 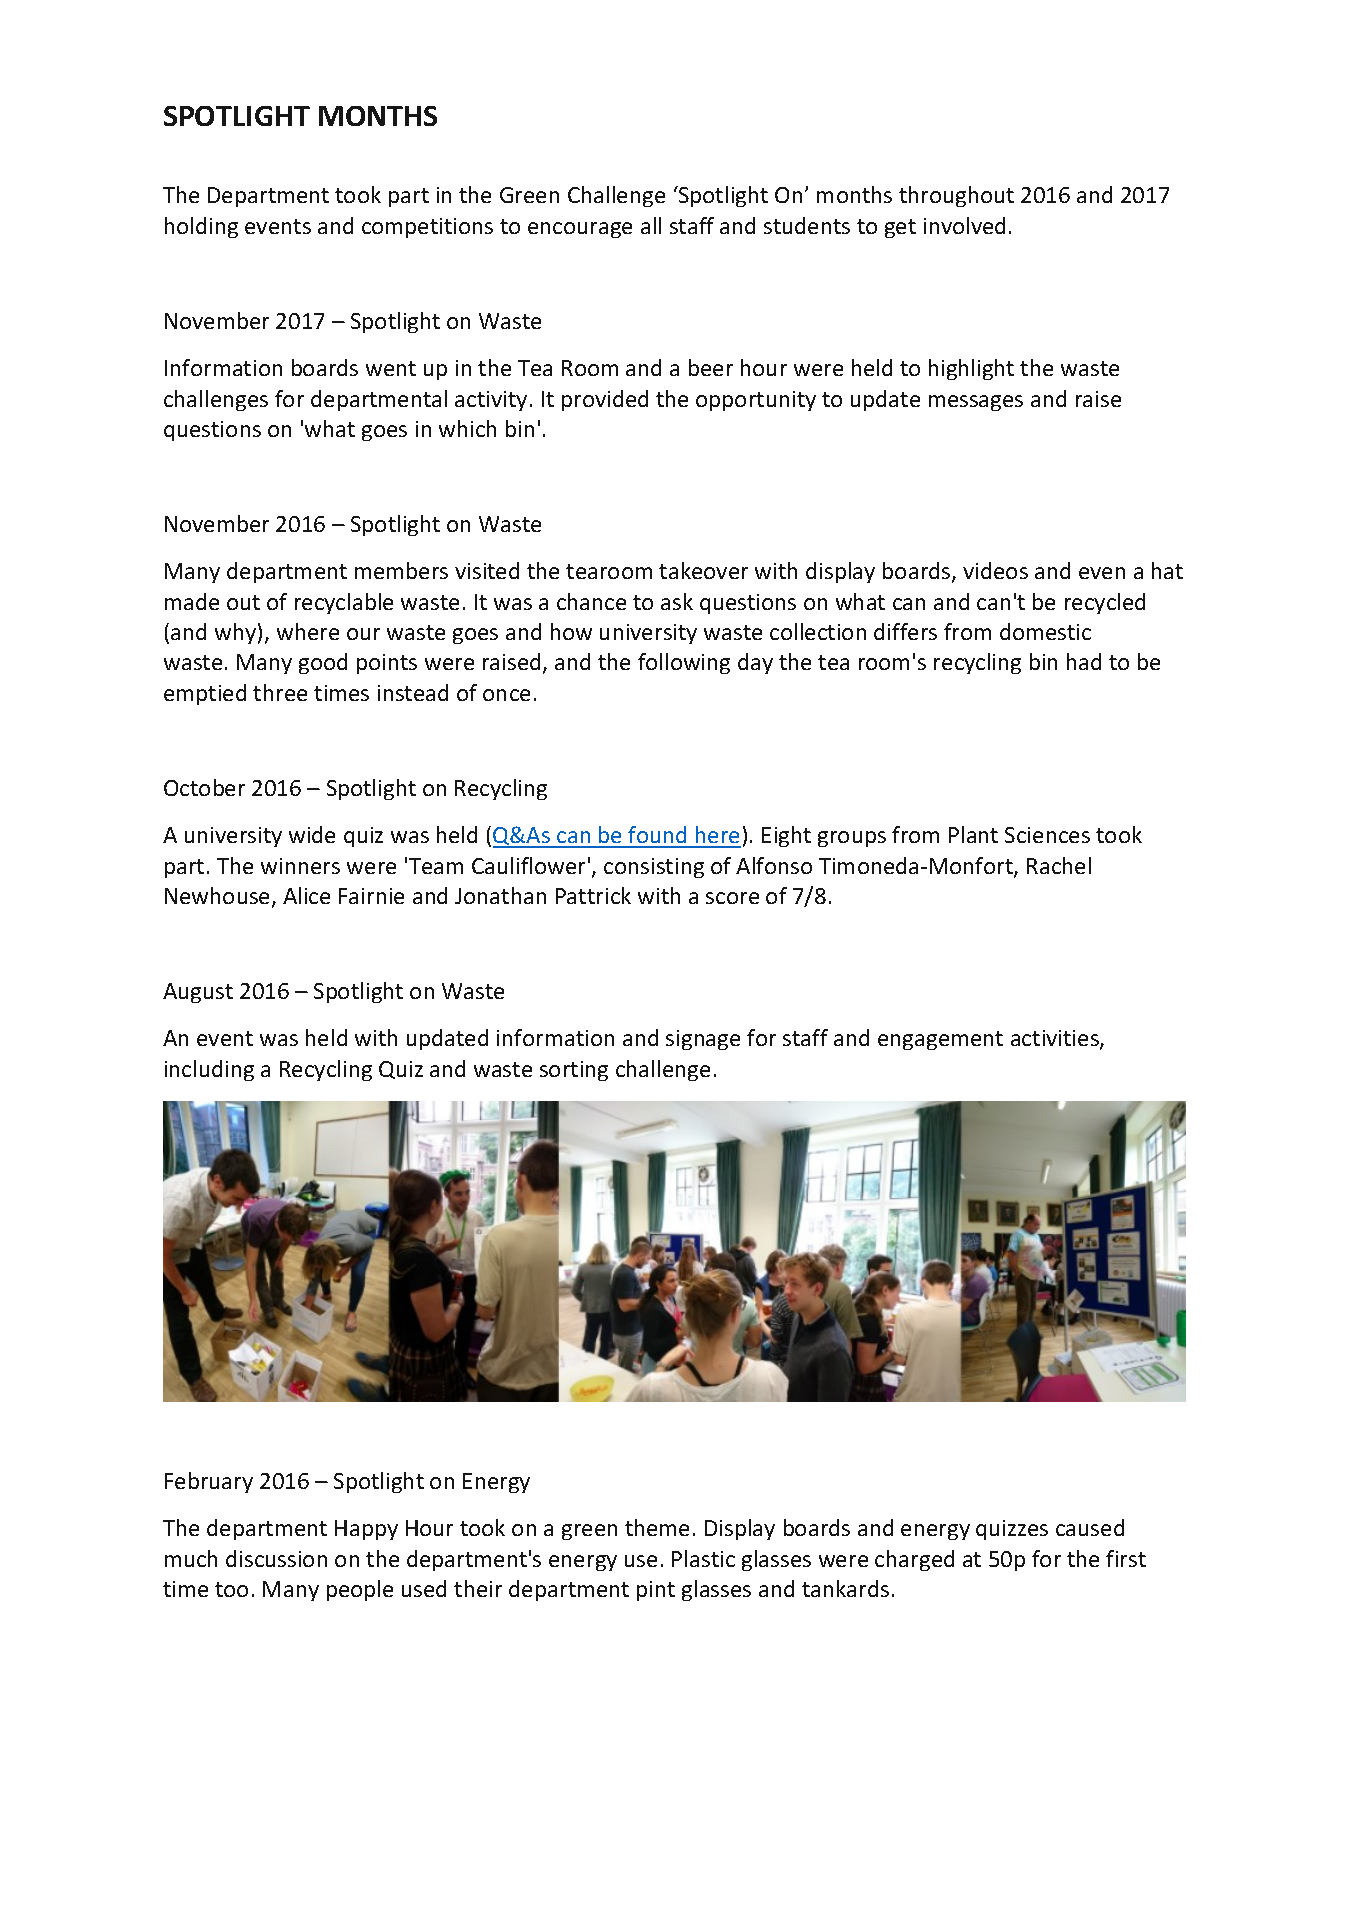 What do you see at coordinates (201, 227) in the screenshot?
I see `holding` at bounding box center [201, 227].
